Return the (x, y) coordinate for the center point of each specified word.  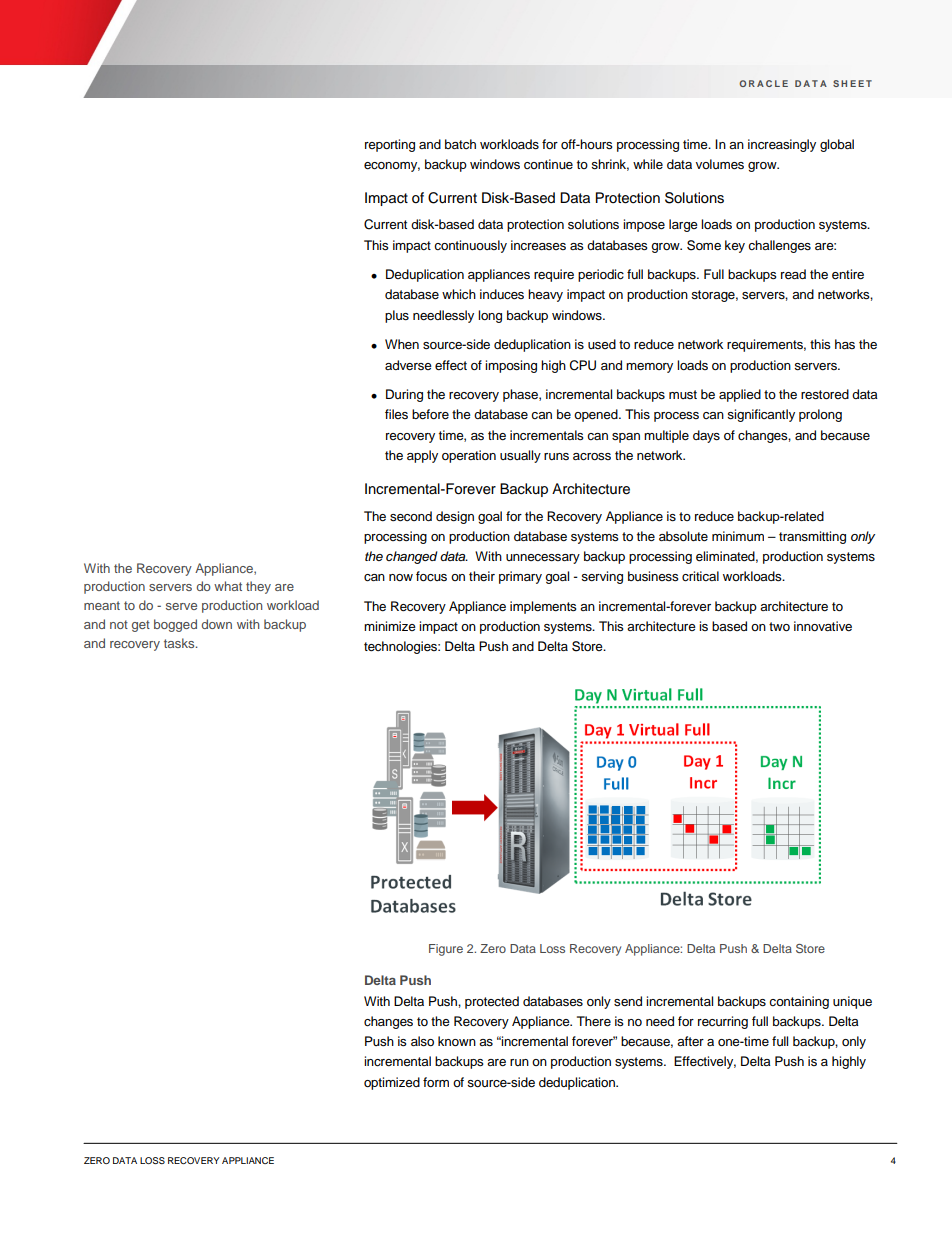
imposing (511, 366)
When (402, 344)
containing (799, 1002)
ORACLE (763, 83)
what (228, 586)
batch (460, 144)
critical (700, 576)
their (482, 576)
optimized (392, 1083)
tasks (180, 643)
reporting (390, 145)
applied (740, 395)
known (457, 1041)
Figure (446, 950)
